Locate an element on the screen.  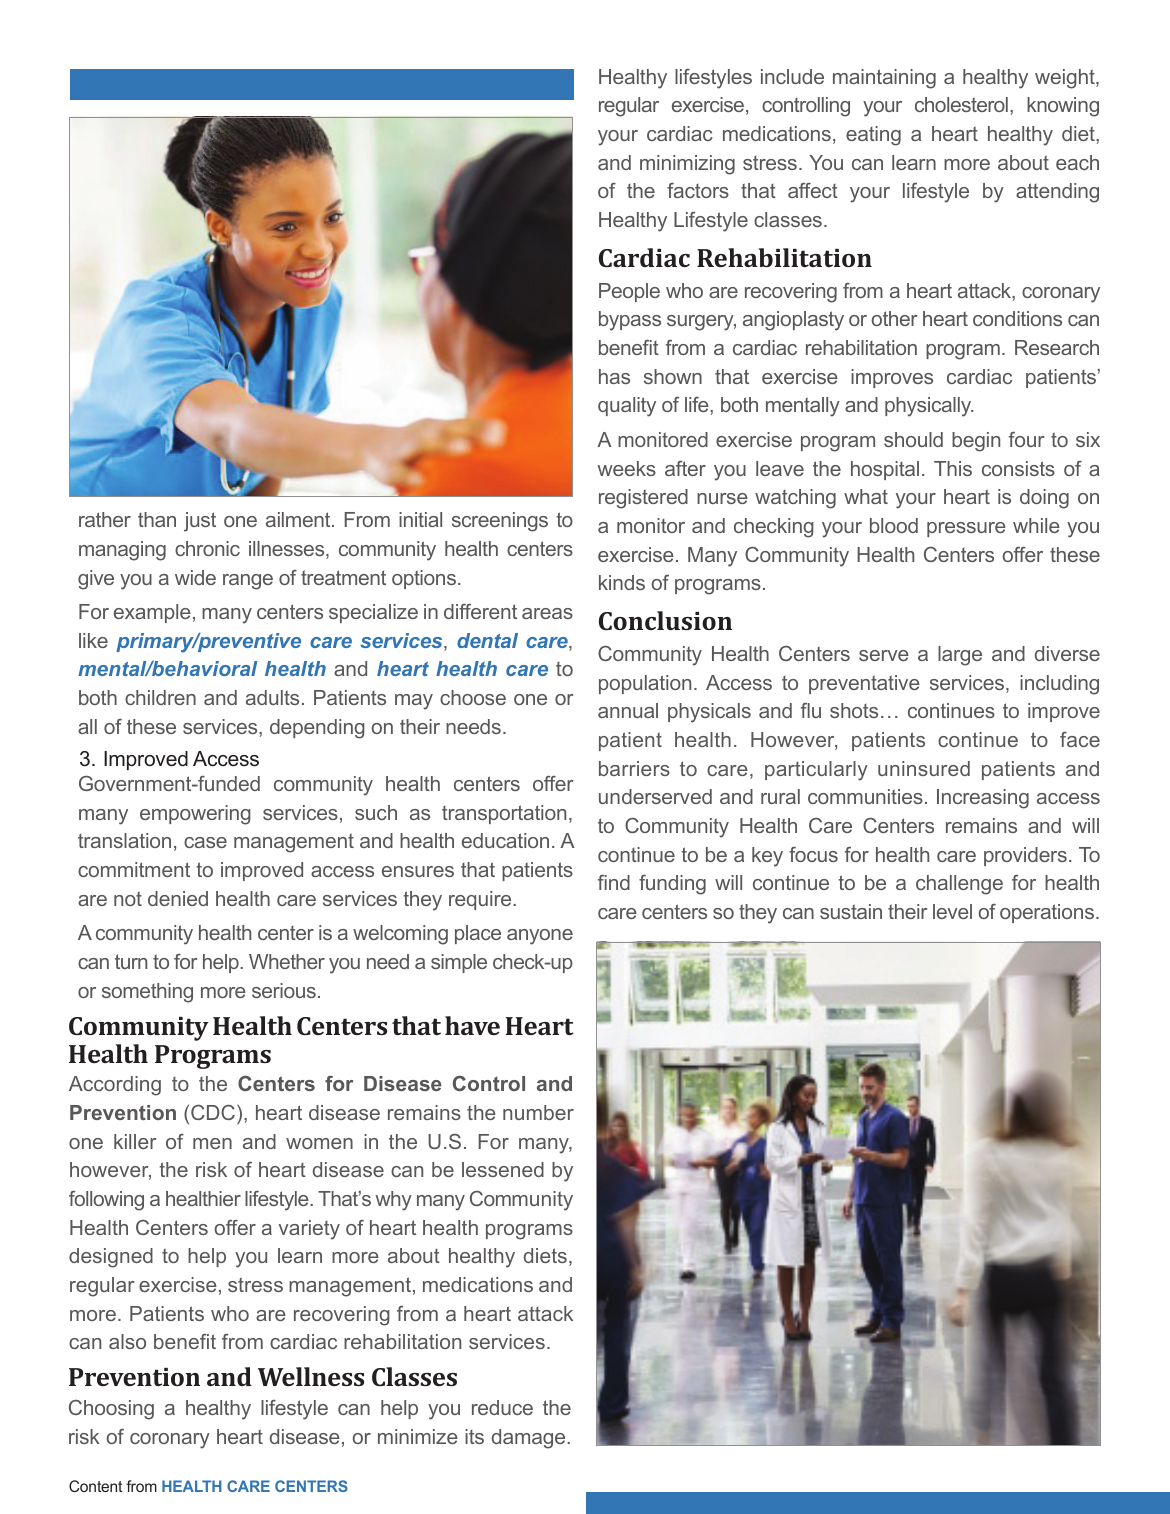
cholesterol is located at coordinates (961, 104).
